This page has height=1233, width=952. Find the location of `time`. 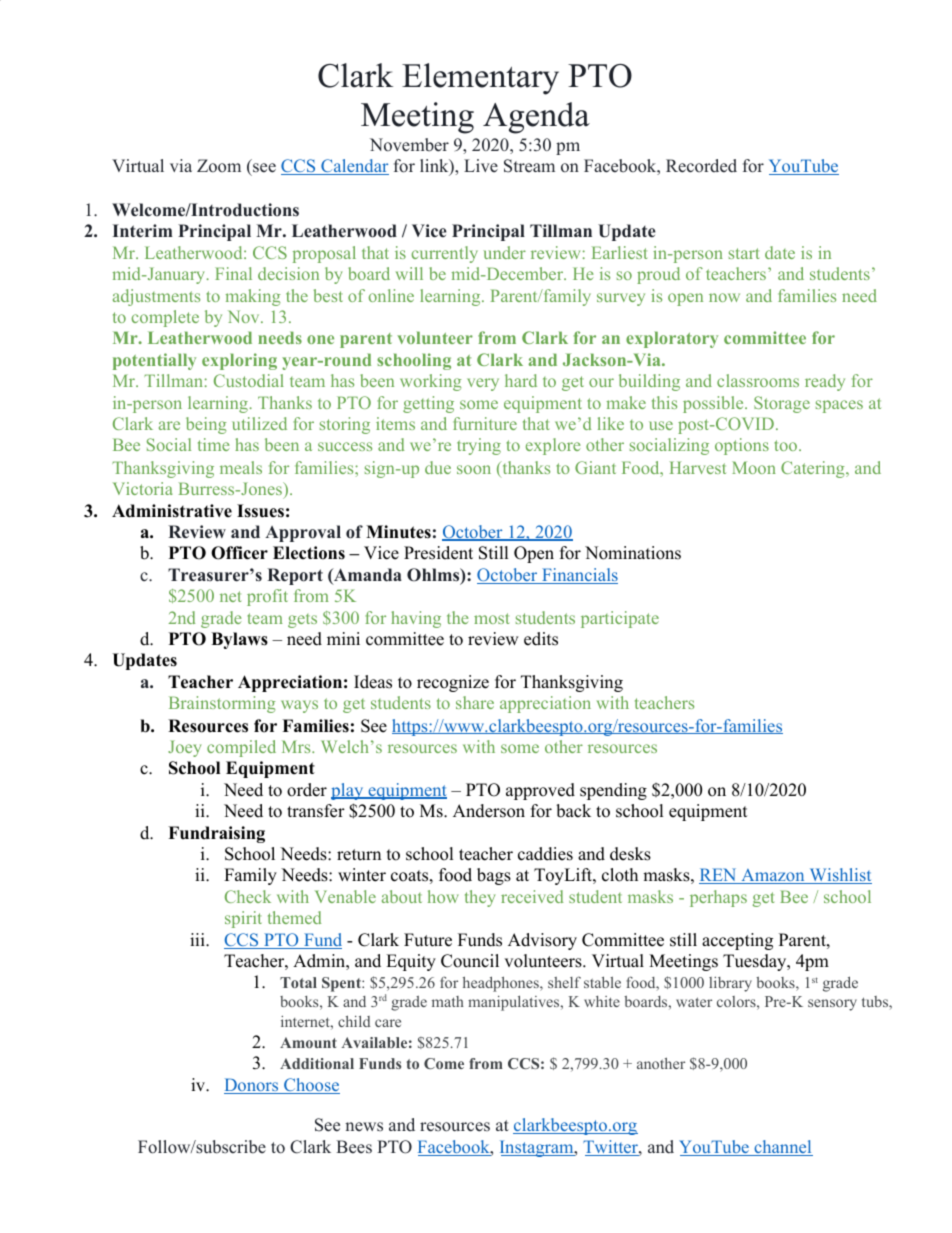

time is located at coordinates (213, 444).
